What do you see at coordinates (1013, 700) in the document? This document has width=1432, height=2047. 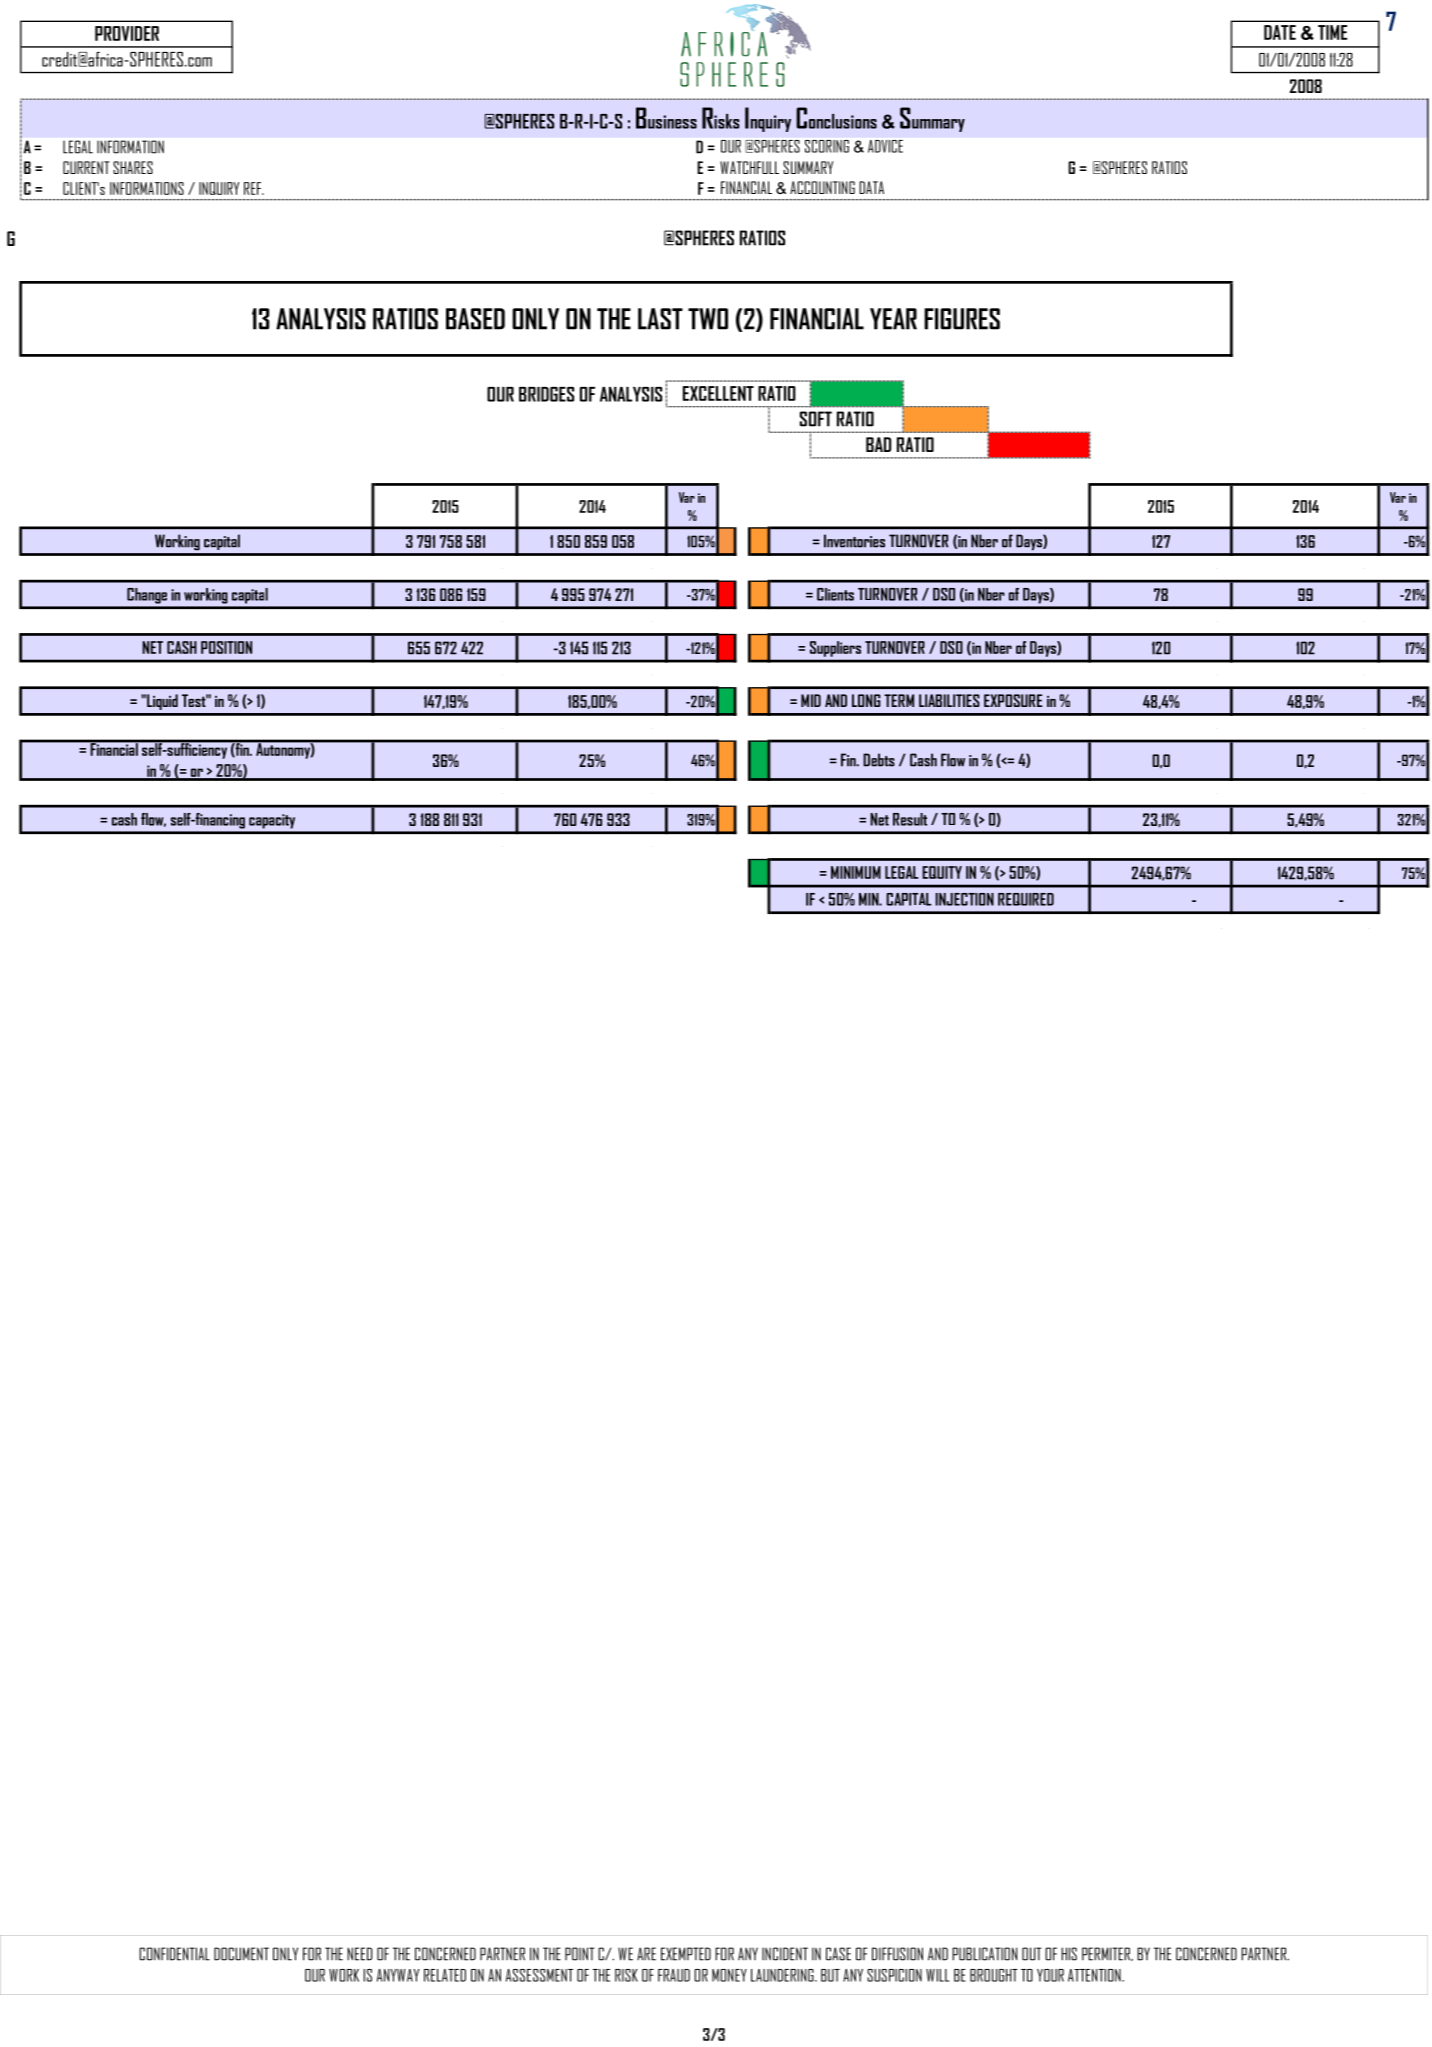 I see `EXPOSURE` at bounding box center [1013, 700].
